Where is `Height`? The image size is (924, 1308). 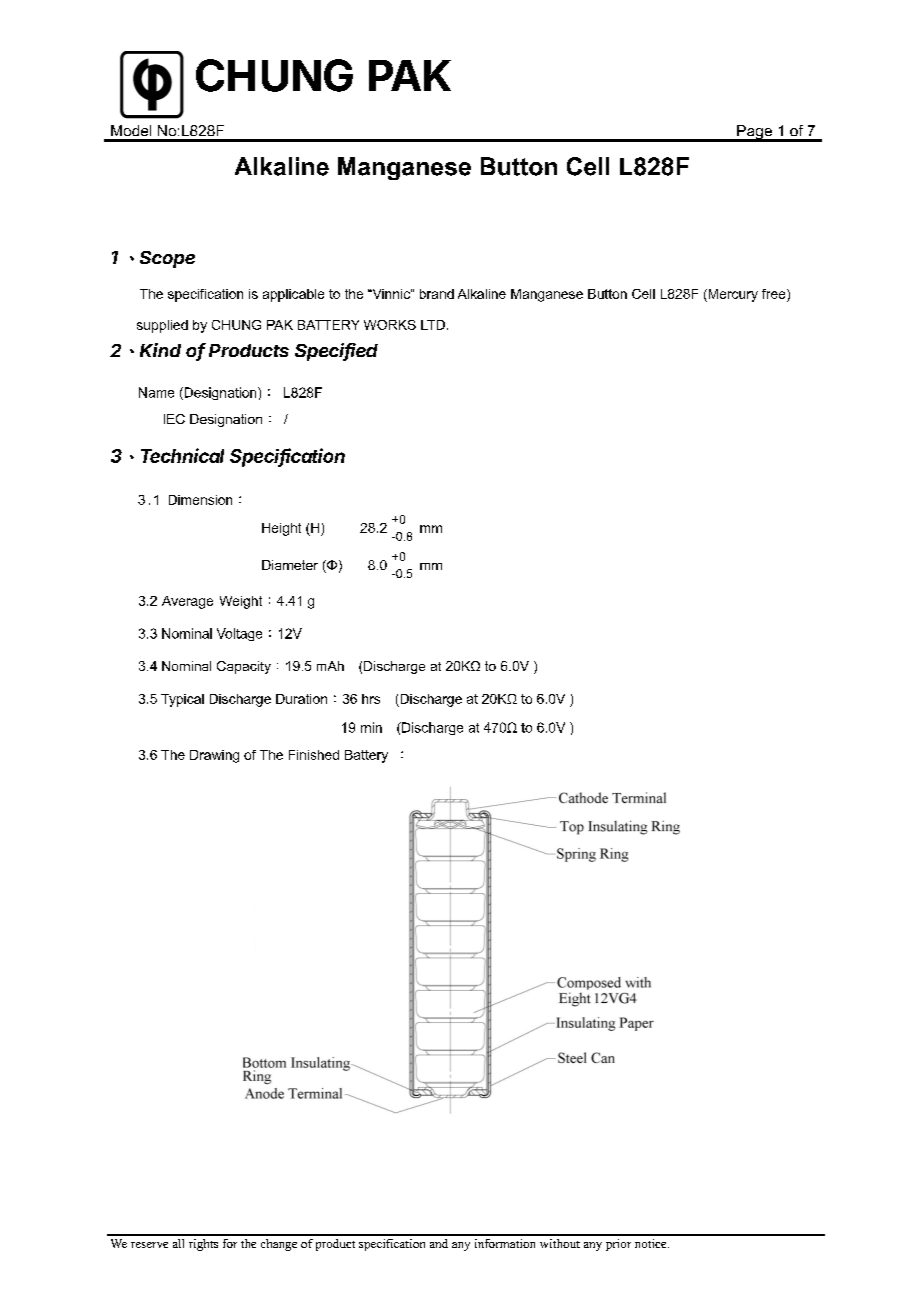
Height is located at coordinates (281, 529).
